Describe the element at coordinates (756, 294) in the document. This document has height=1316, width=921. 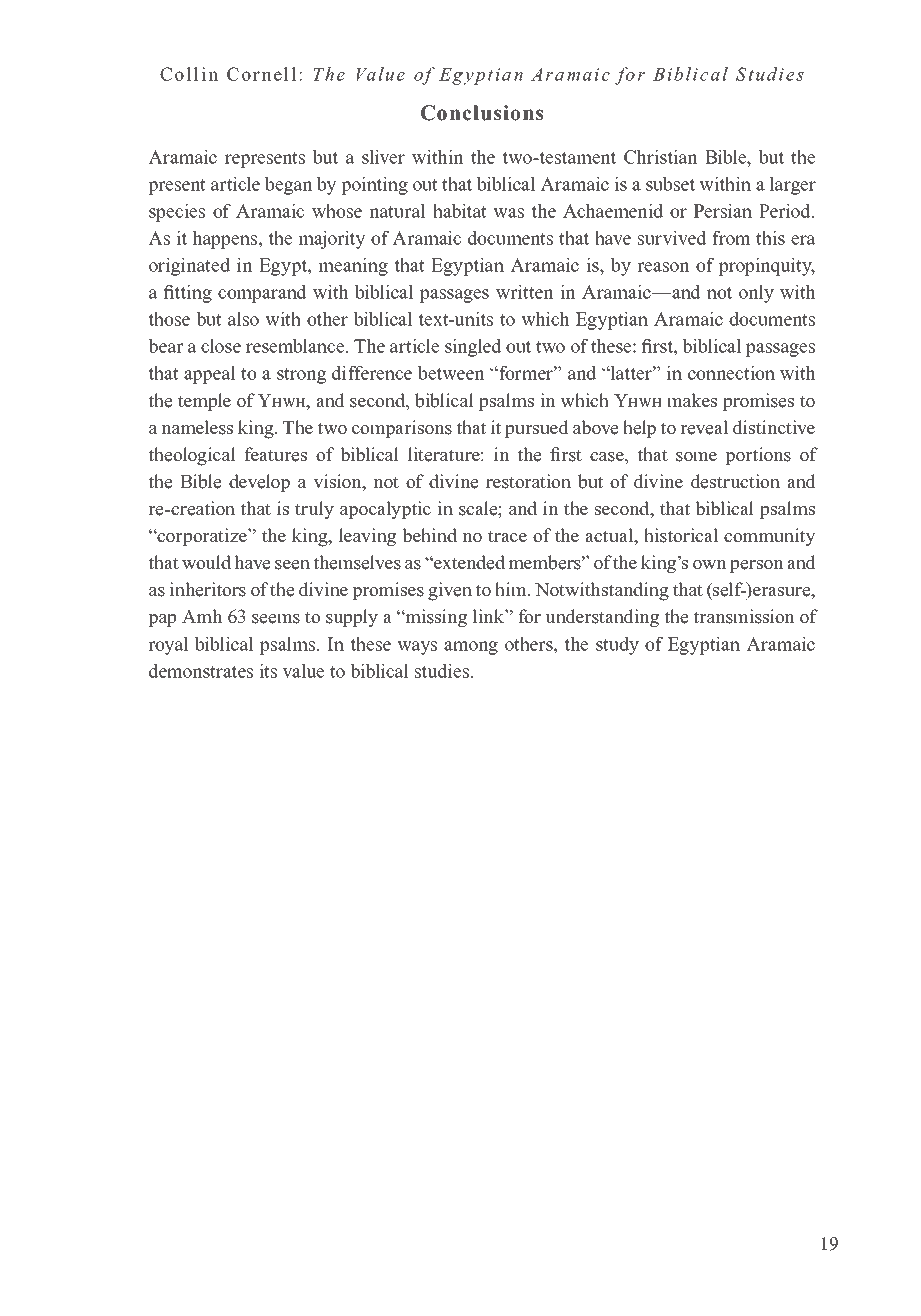
I see `only` at that location.
